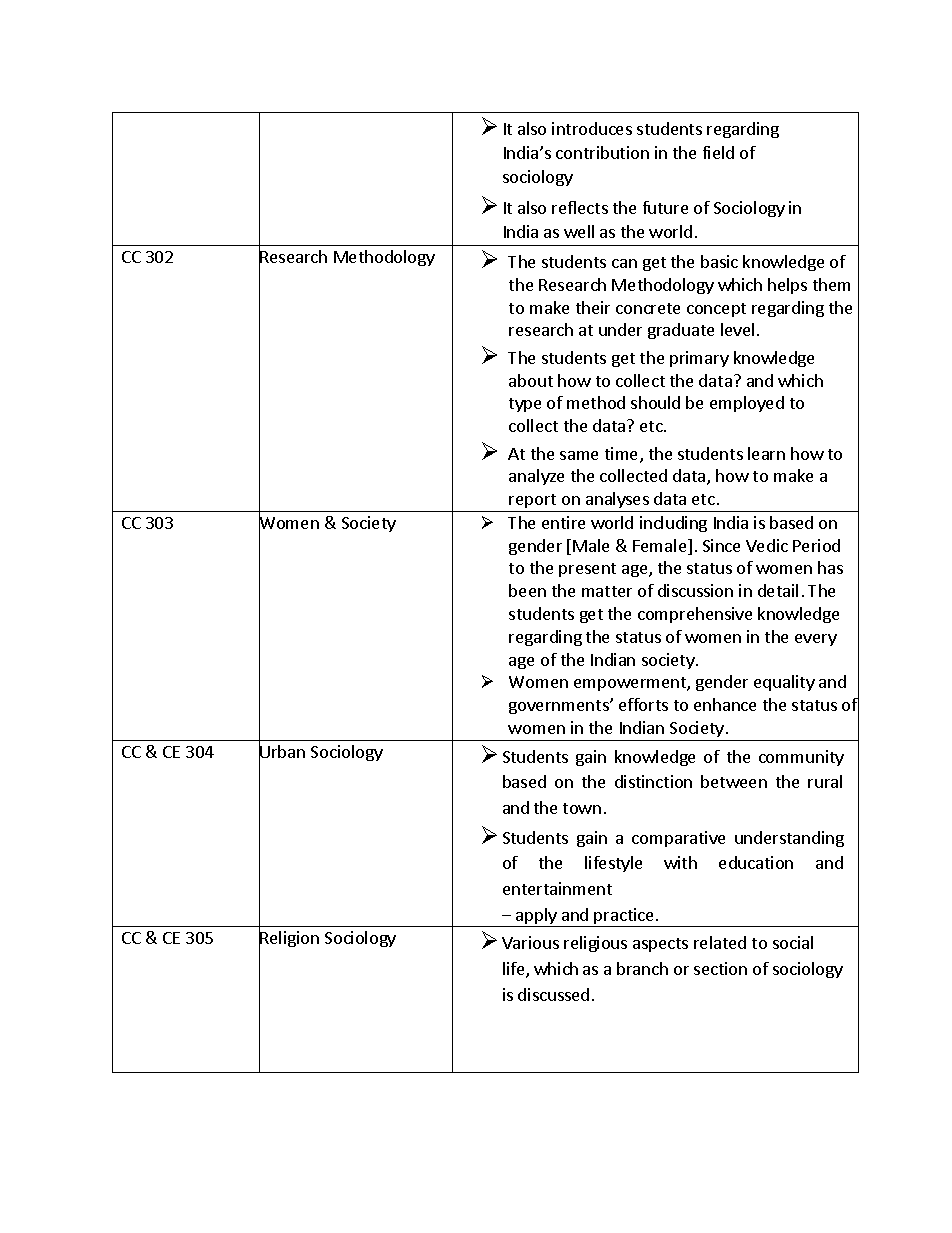 The image size is (952, 1233). Describe the element at coordinates (816, 545) in the document. I see `Period` at that location.
